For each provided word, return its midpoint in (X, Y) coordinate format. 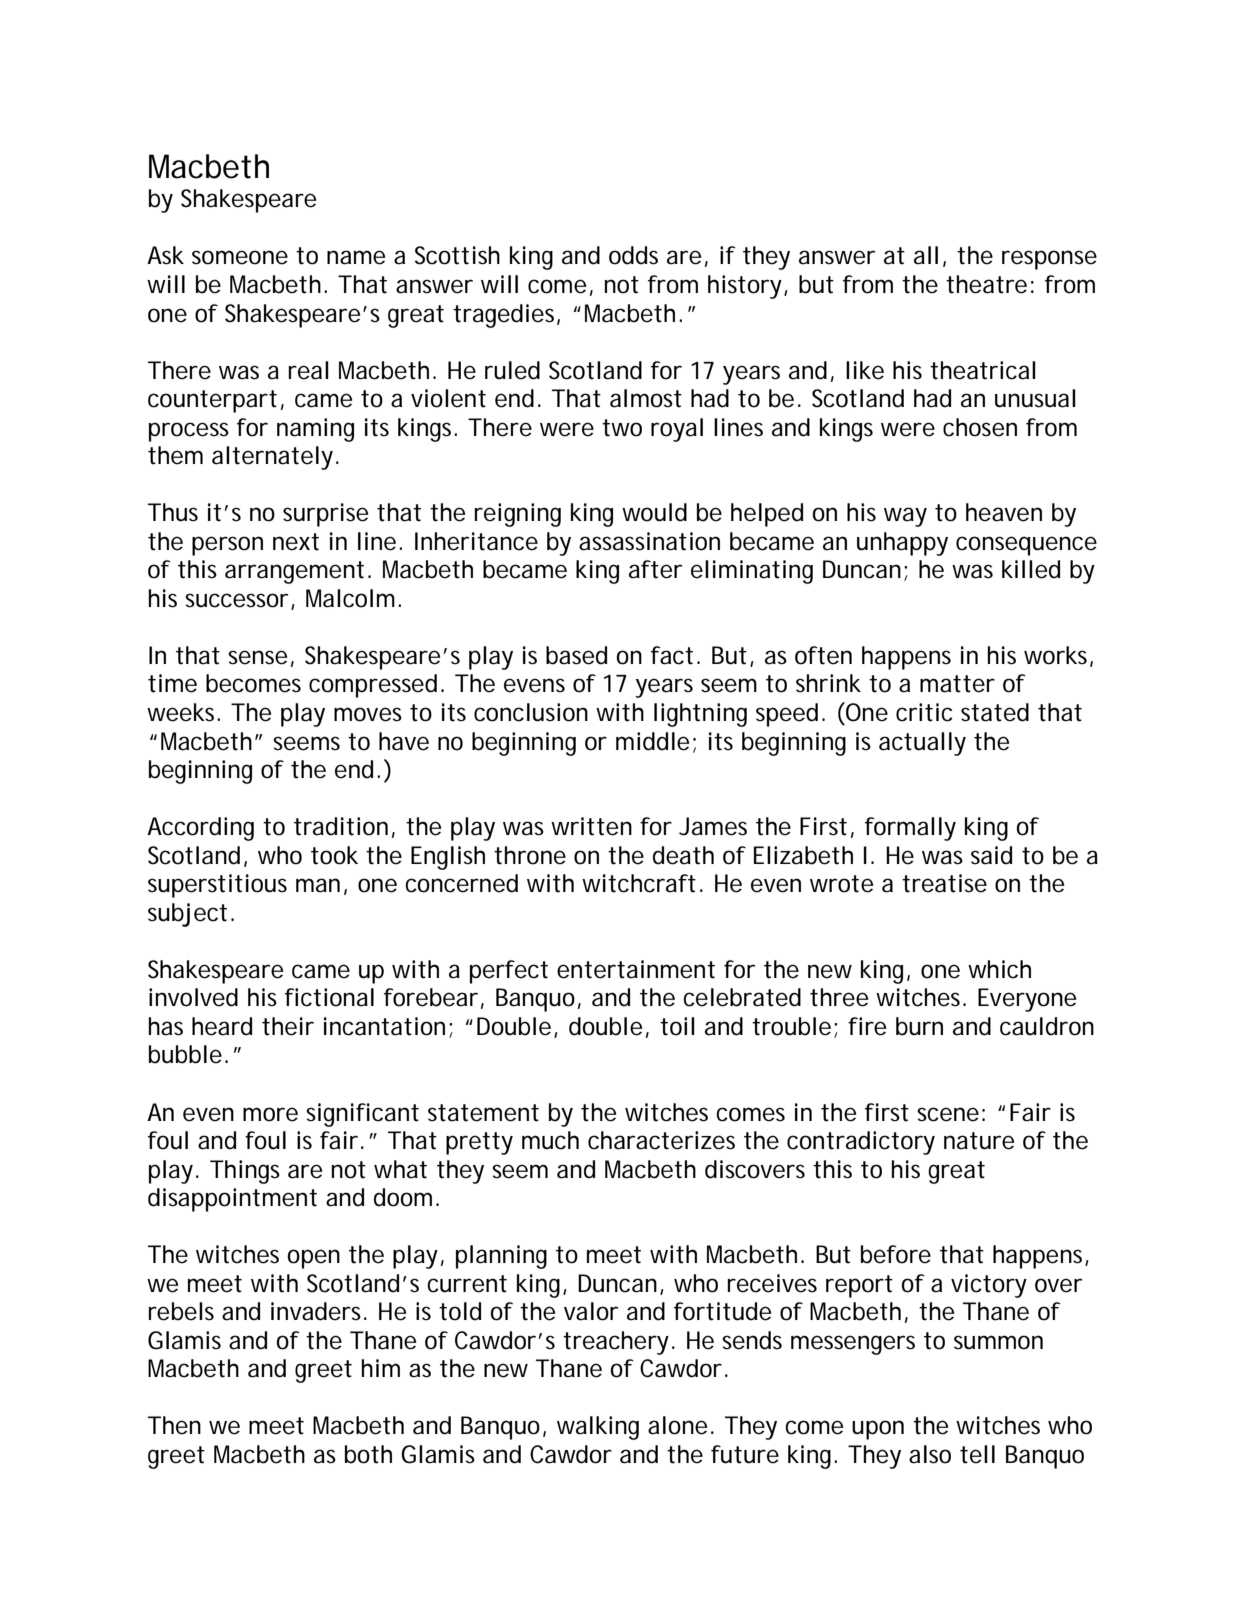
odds (633, 255)
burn (919, 1026)
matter (957, 684)
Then (174, 1425)
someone (240, 257)
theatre (986, 284)
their (288, 1026)
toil (677, 1026)
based (576, 655)
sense (257, 657)
